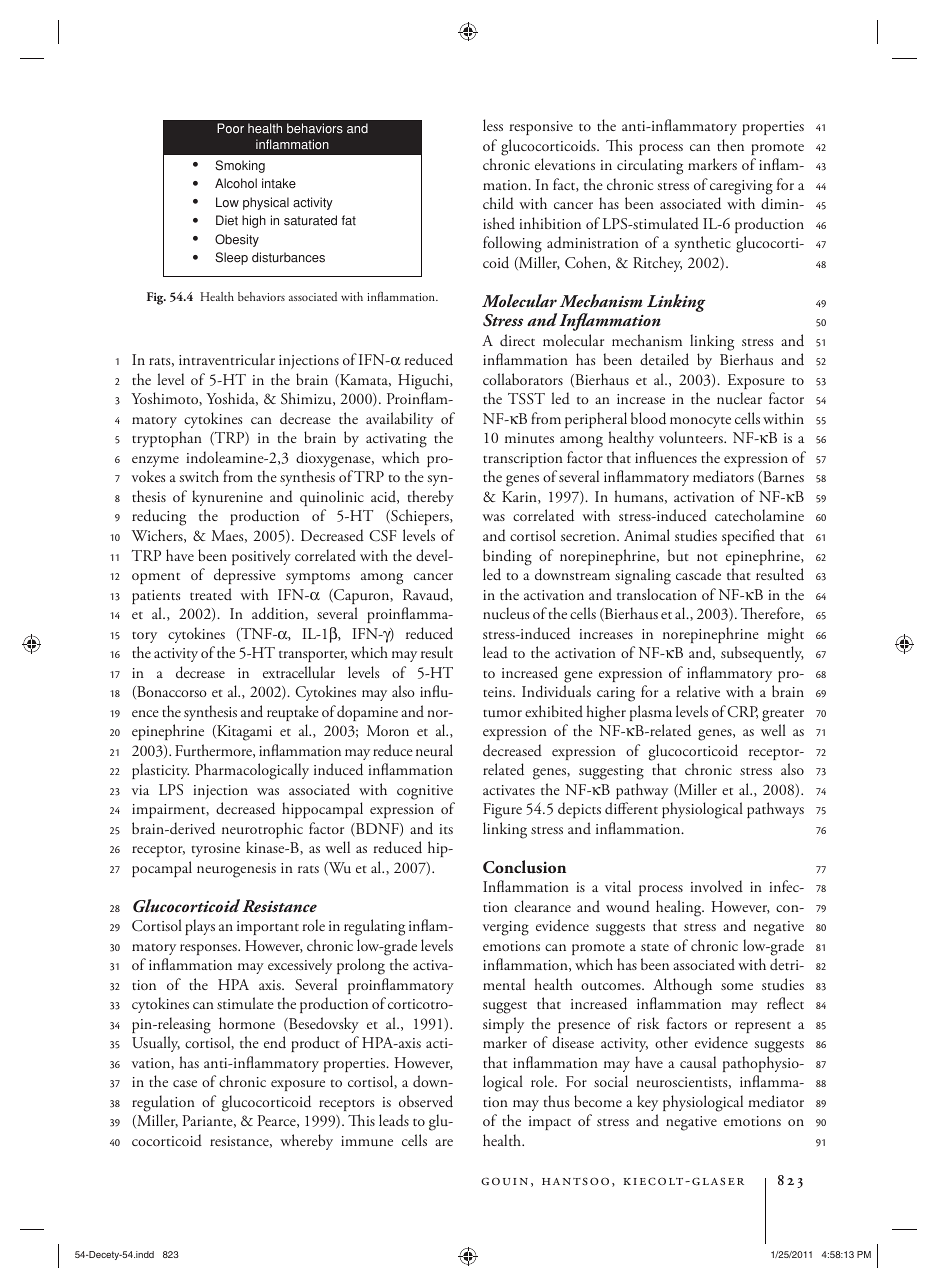 Image resolution: width=936 pixels, height=1288 pixels. What do you see at coordinates (240, 166) in the document?
I see `Smoking` at bounding box center [240, 166].
